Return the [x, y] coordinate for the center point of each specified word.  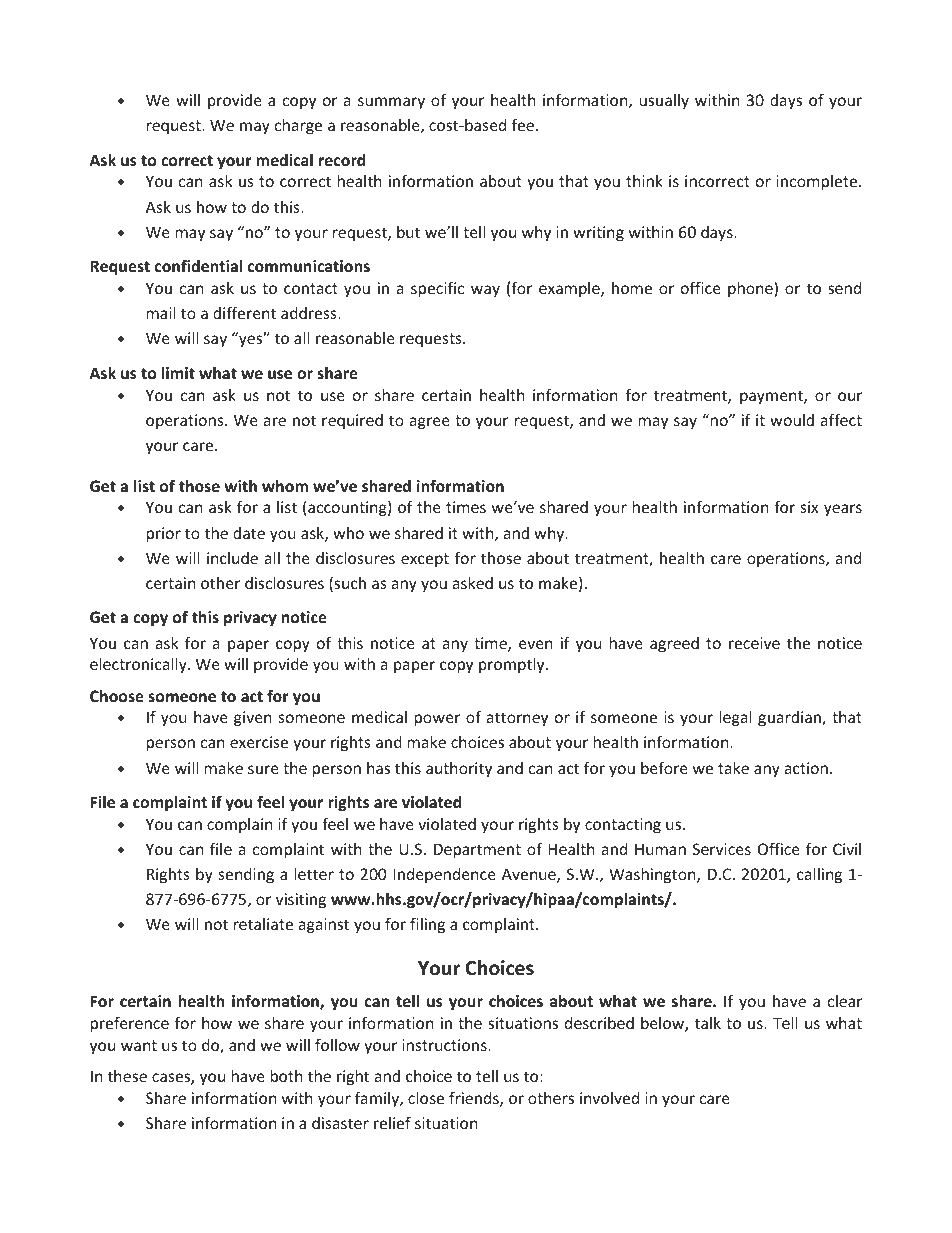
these [127, 1076]
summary [391, 103]
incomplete [818, 182]
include [232, 558]
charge [298, 126]
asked [473, 583]
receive [754, 643]
